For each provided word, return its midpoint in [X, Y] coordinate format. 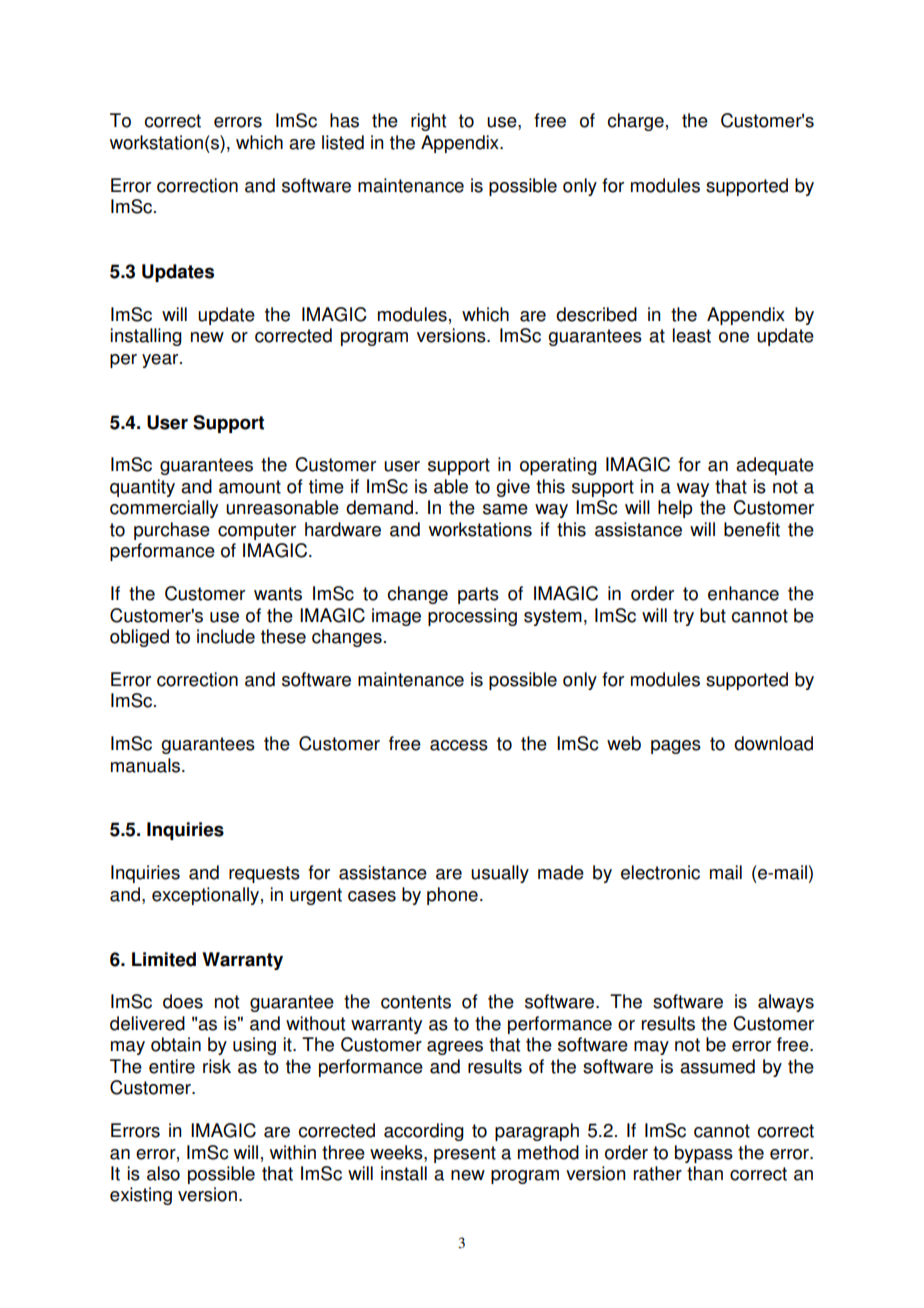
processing [472, 617]
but [713, 615]
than [705, 1173]
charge [636, 122]
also [163, 1173]
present [465, 1154]
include [226, 636]
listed [343, 142]
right [428, 122]
